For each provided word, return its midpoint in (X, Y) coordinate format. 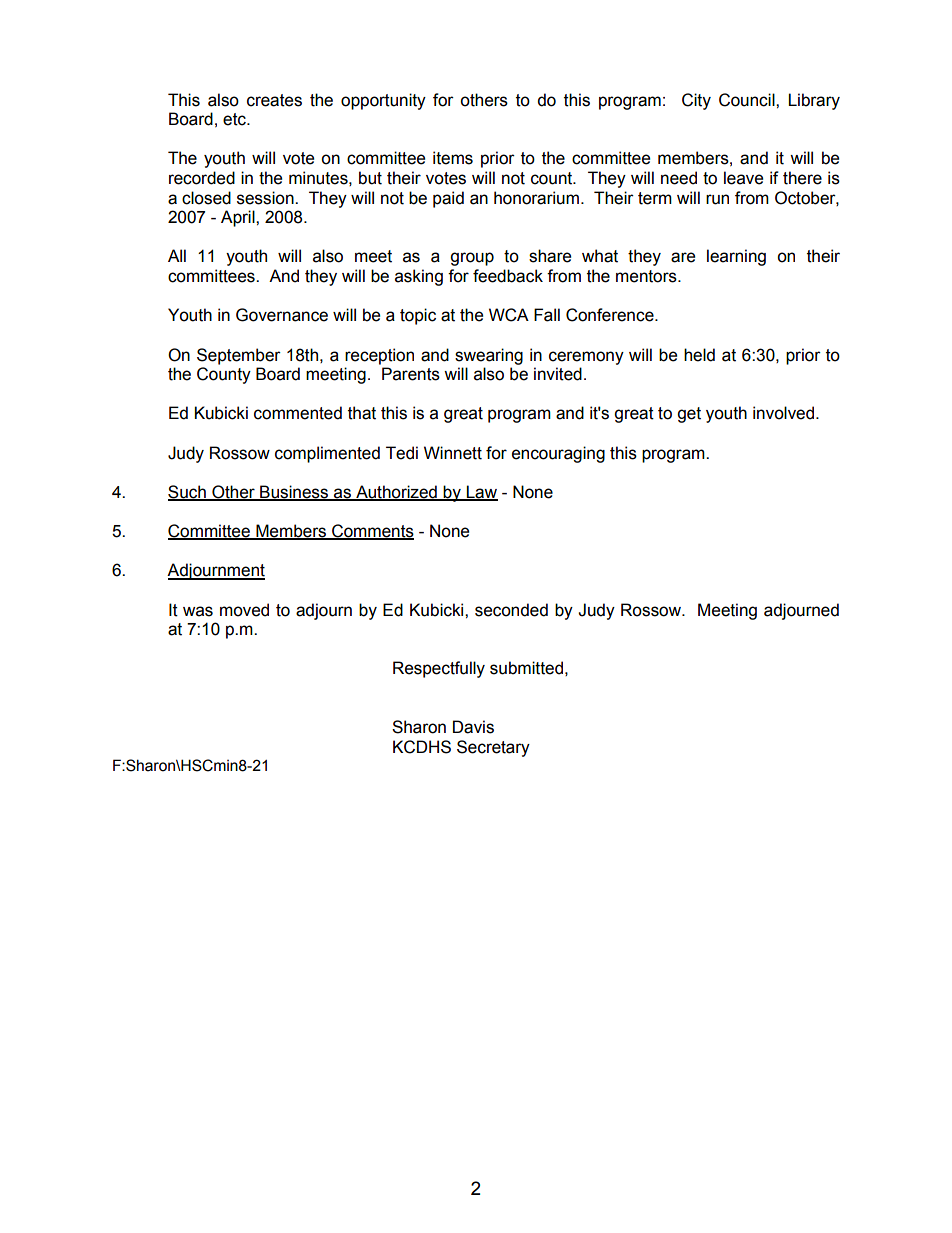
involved (785, 413)
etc (235, 119)
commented (298, 413)
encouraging (558, 454)
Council (748, 100)
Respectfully (439, 669)
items (453, 158)
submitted (526, 668)
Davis (473, 727)
